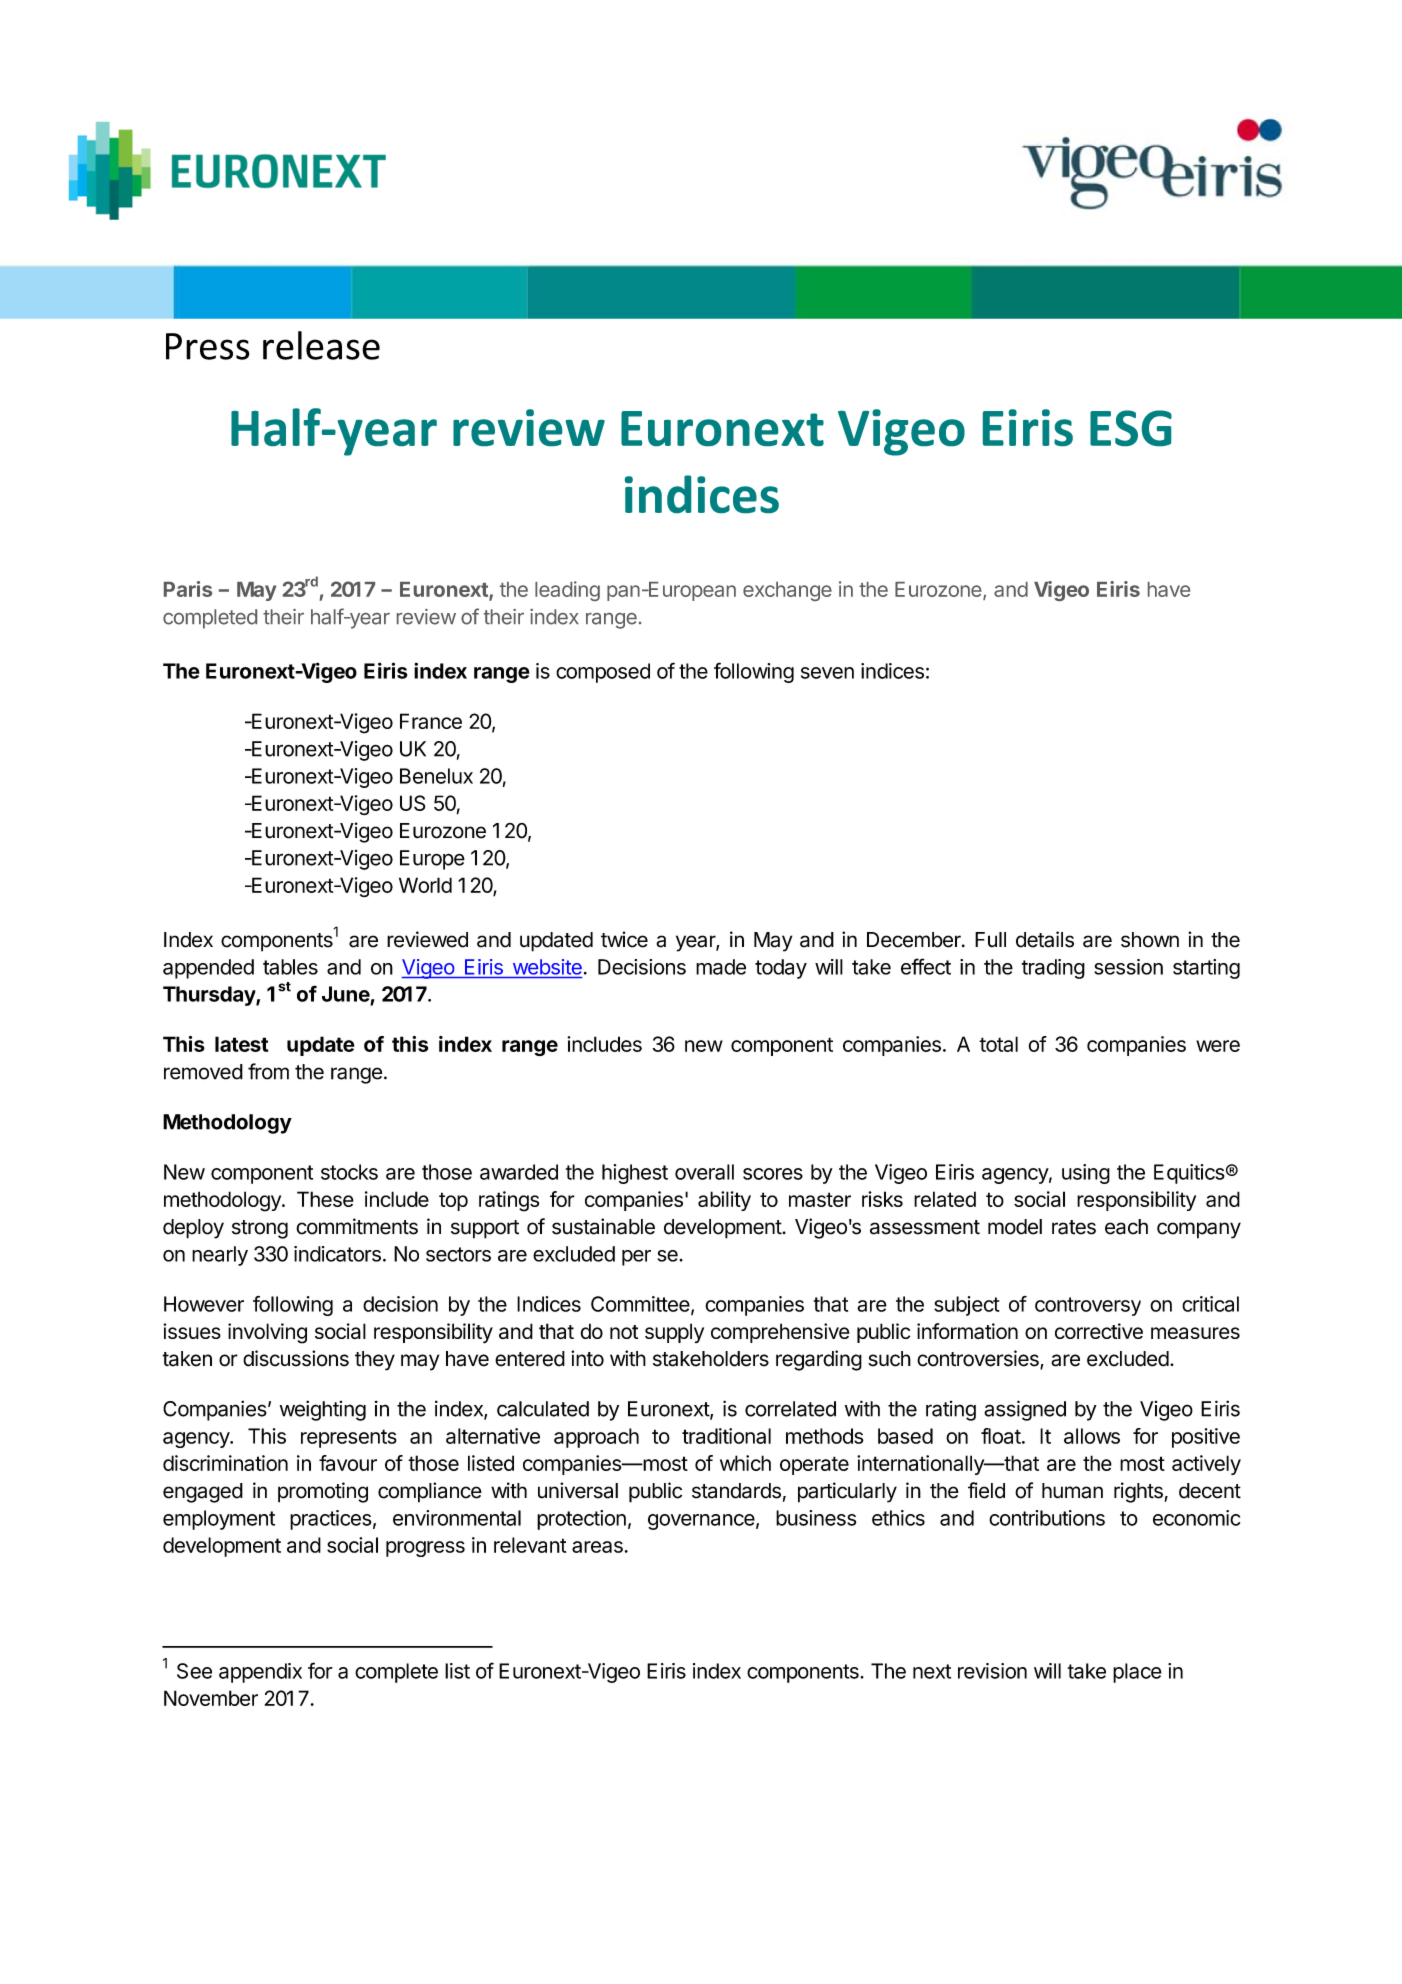 The width and height of the screenshot is (1402, 1984). Describe the element at coordinates (194, 1671) in the screenshot. I see `See` at that location.
